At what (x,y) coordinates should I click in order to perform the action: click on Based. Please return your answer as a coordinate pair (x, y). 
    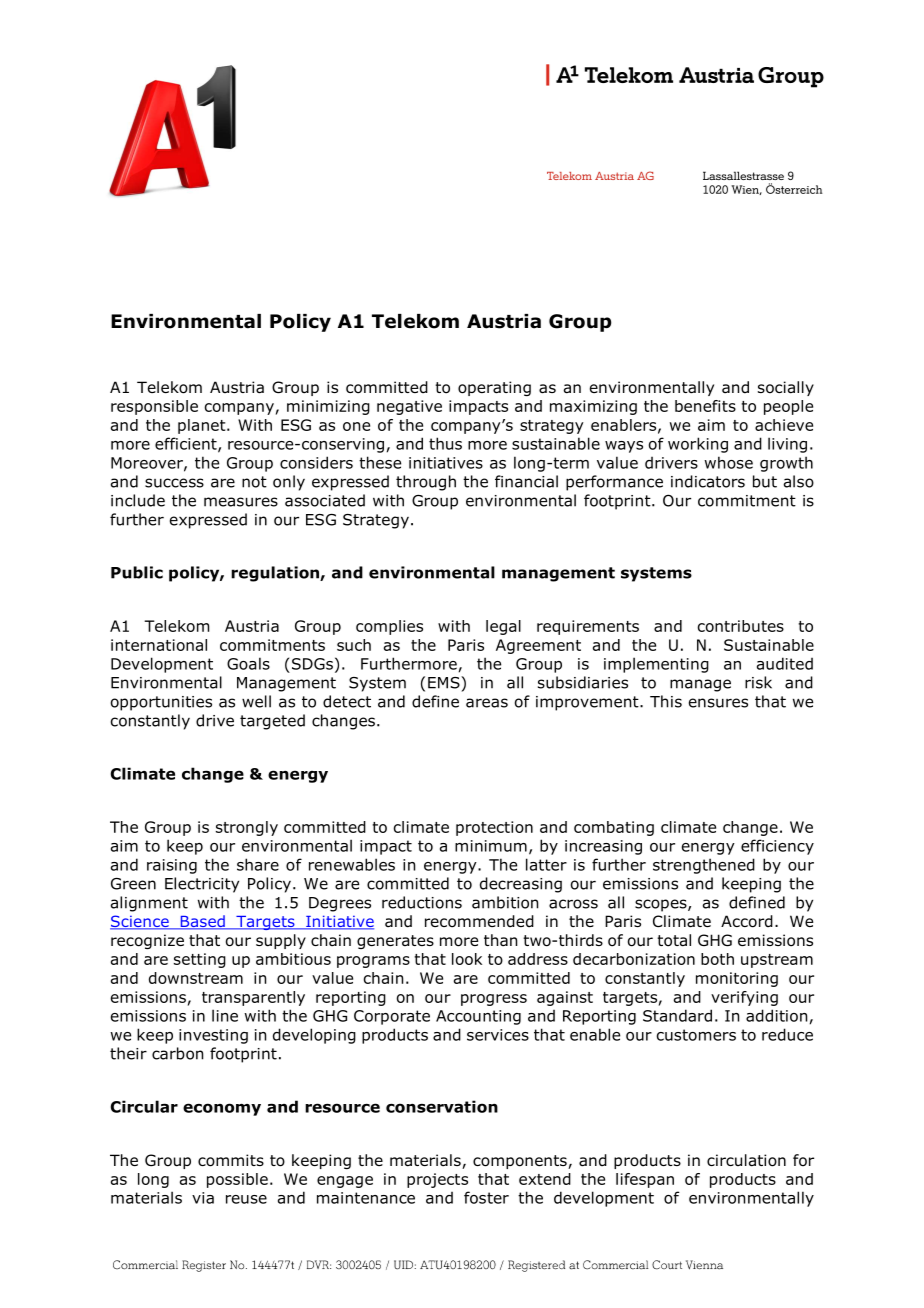
    Looking at the image, I should click on (202, 922).
